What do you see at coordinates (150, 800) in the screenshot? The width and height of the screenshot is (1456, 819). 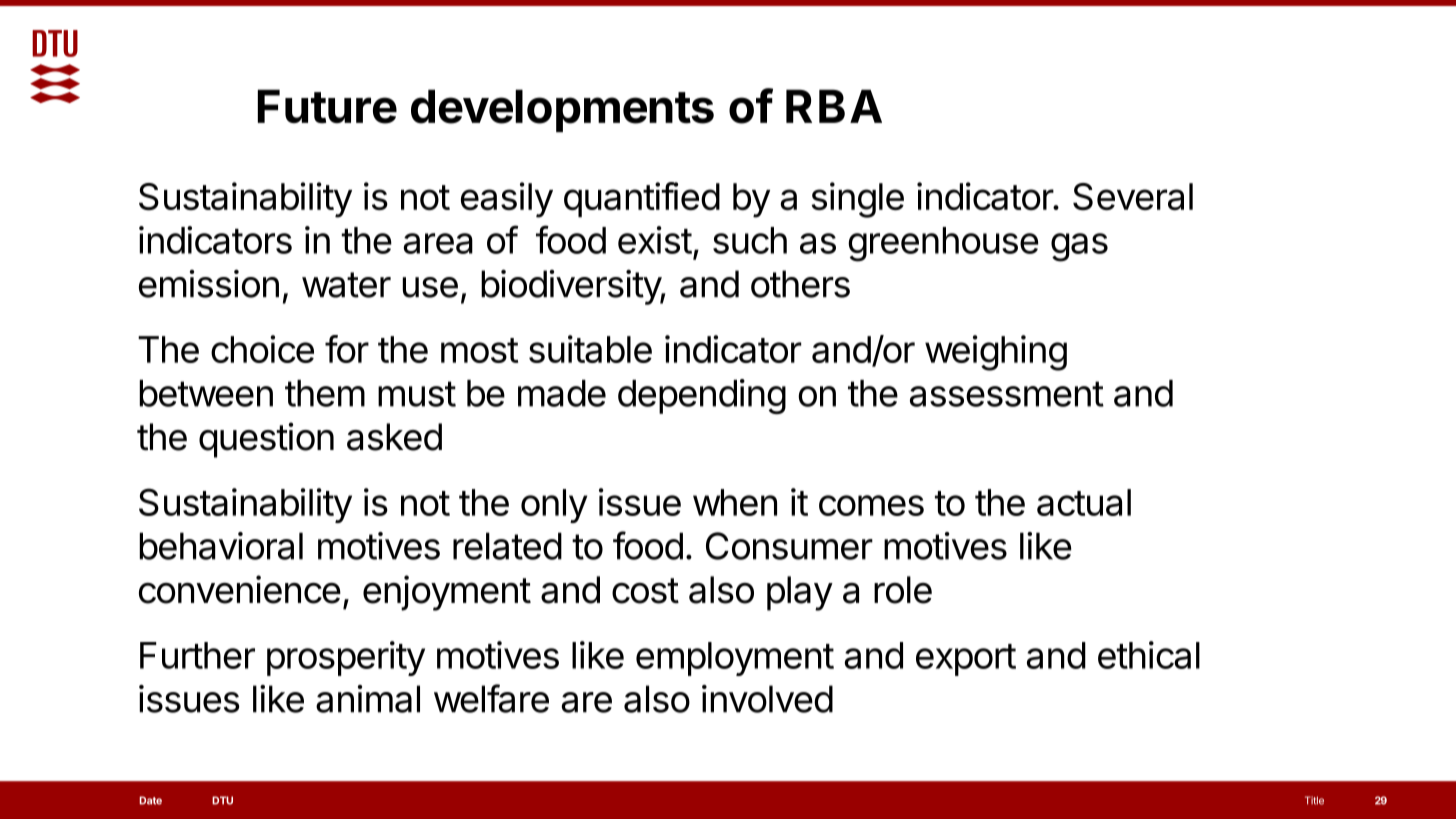 I see `Date` at bounding box center [150, 800].
